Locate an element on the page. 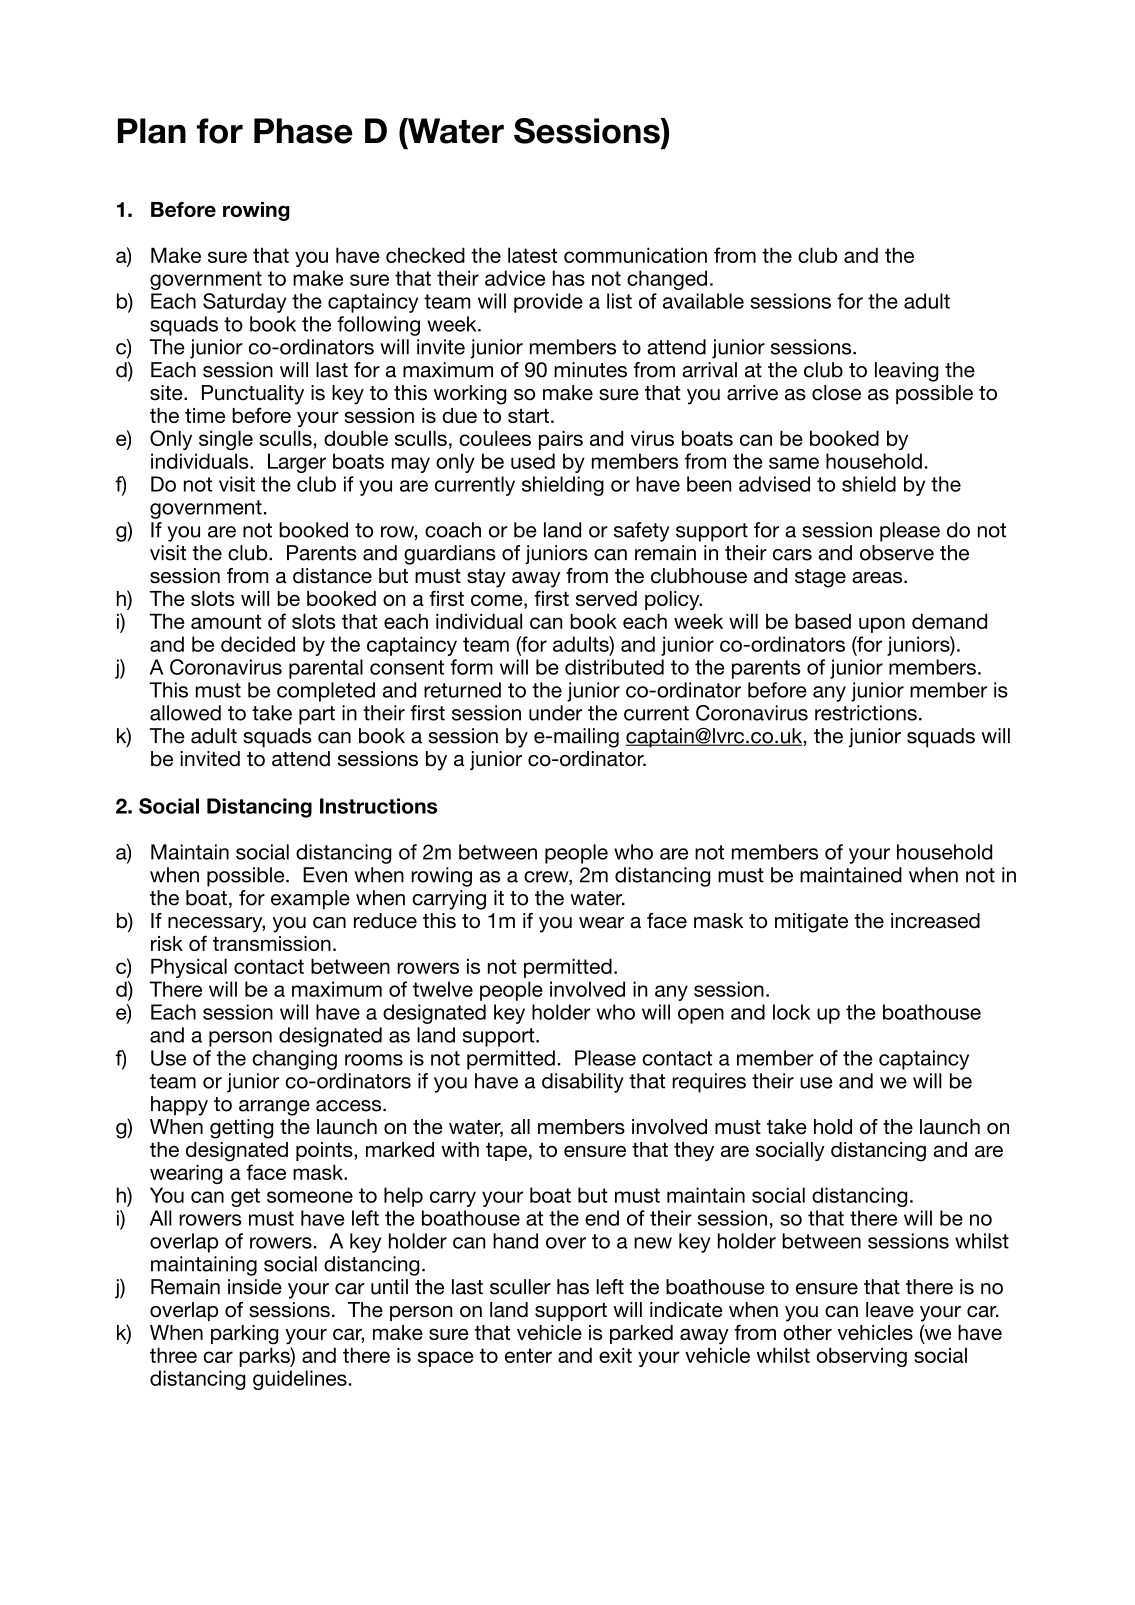 The image size is (1135, 1605). areas is located at coordinates (878, 578).
